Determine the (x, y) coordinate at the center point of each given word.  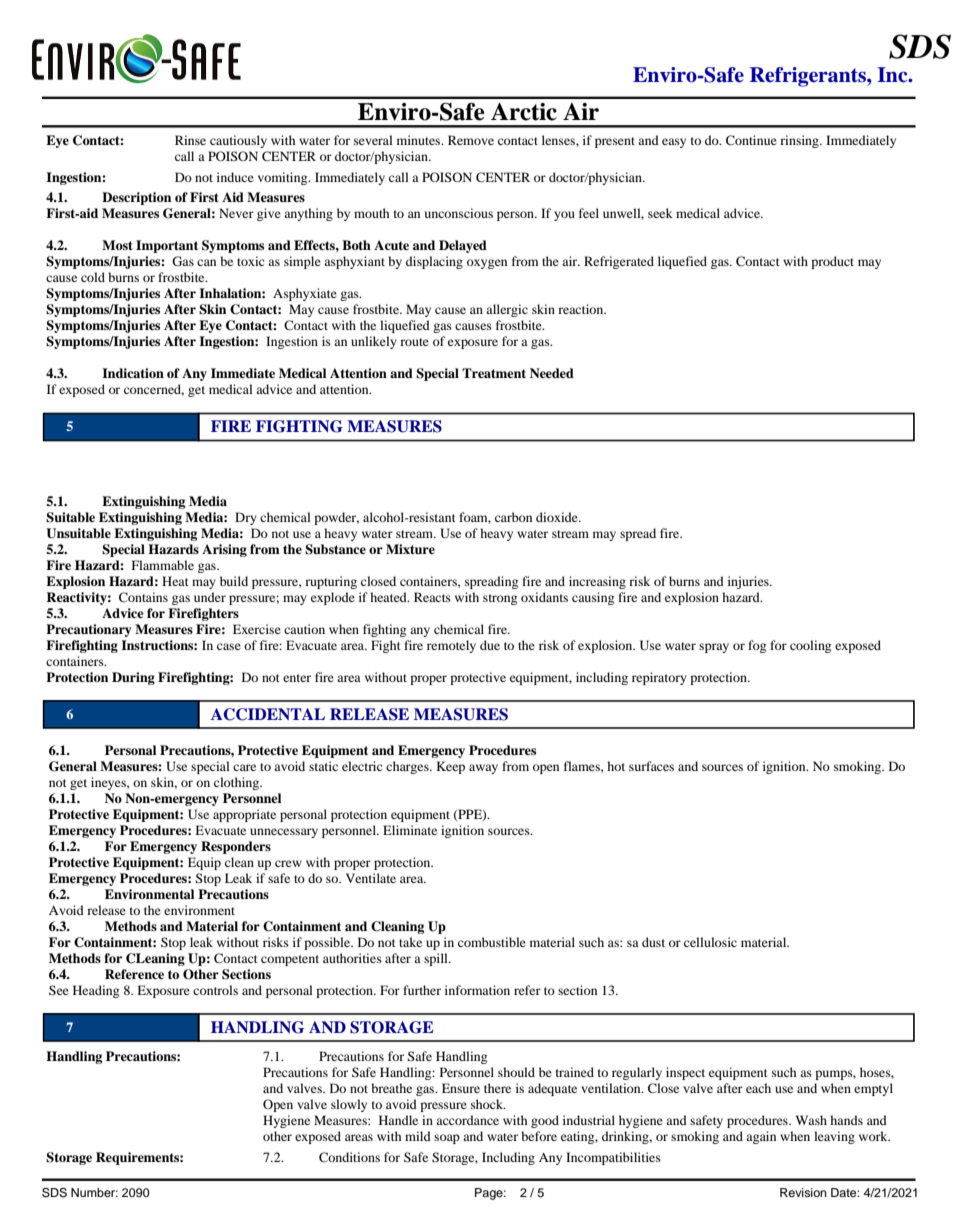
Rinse (190, 140)
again (761, 1137)
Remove (471, 140)
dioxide (558, 517)
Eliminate (410, 830)
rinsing (800, 141)
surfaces (651, 766)
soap (447, 1139)
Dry (246, 518)
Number (94, 1192)
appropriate (244, 815)
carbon (513, 517)
